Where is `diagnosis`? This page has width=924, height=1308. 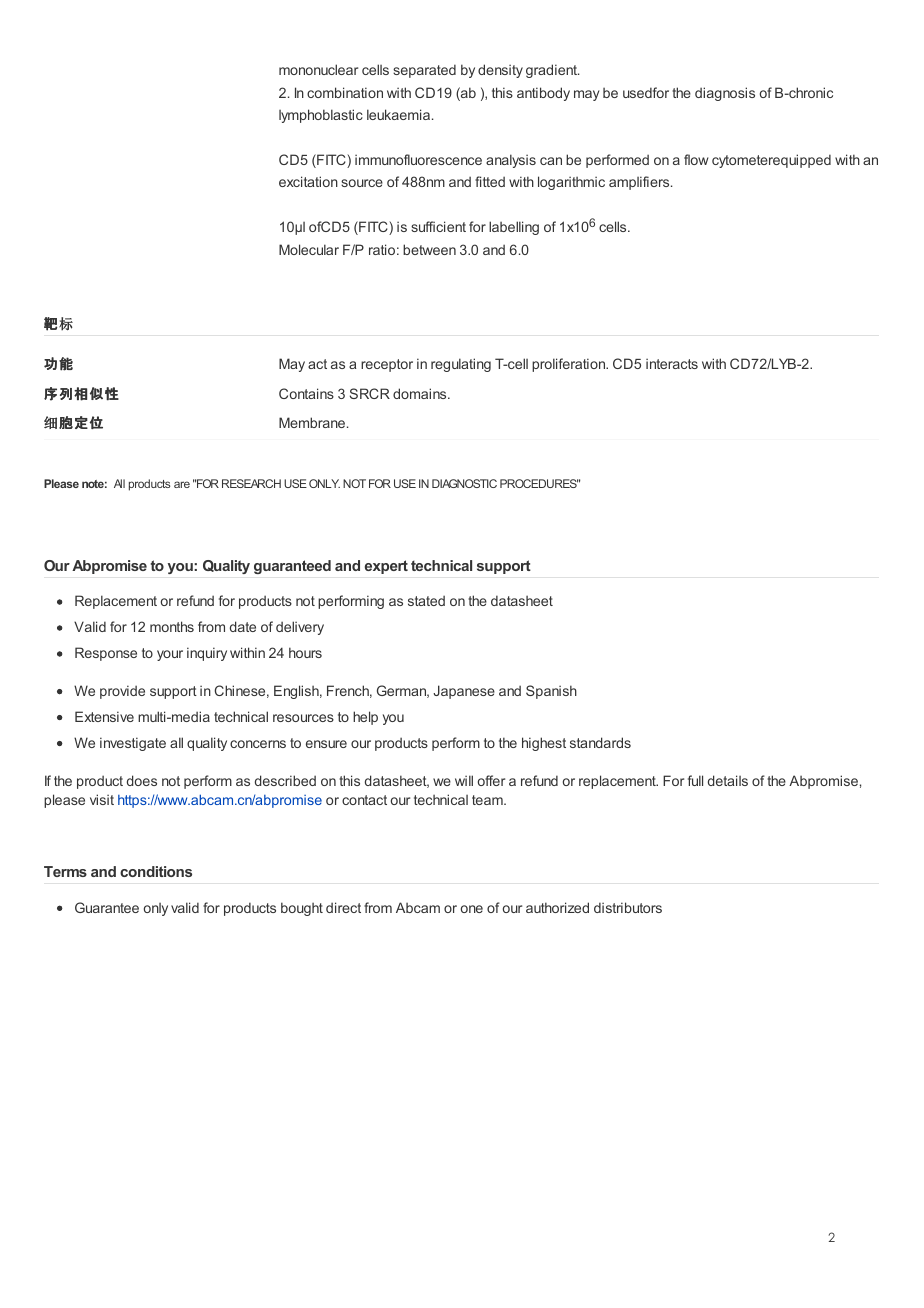
diagnosis is located at coordinates (725, 94).
